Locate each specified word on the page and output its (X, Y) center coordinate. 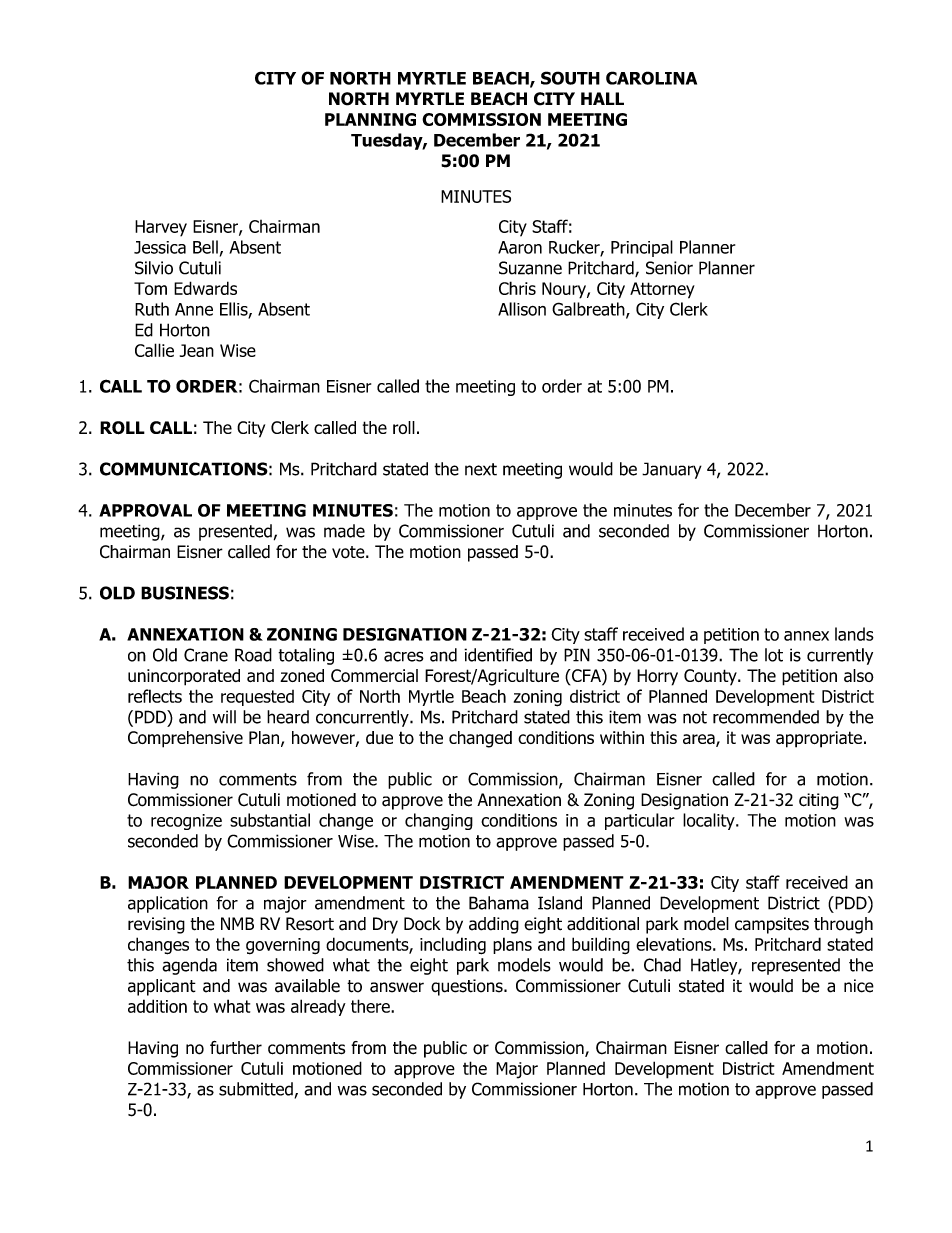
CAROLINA (651, 78)
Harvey (161, 228)
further (236, 1048)
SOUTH (570, 78)
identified (498, 655)
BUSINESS (185, 593)
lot (774, 655)
